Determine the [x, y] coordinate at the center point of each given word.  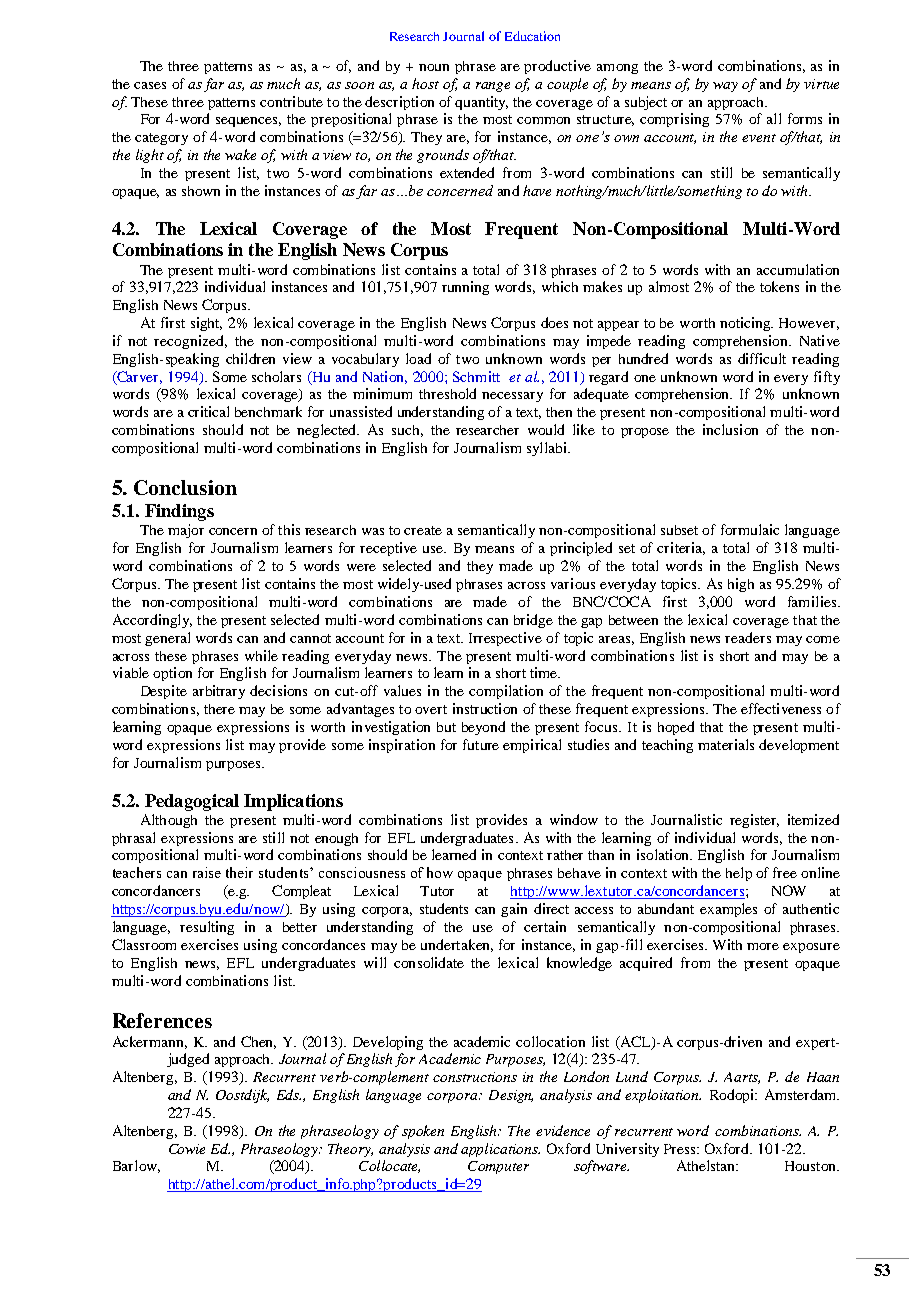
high [741, 585]
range [493, 87]
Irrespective [505, 639]
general [167, 639]
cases [150, 85]
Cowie [187, 1149]
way [725, 87]
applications [500, 1150]
